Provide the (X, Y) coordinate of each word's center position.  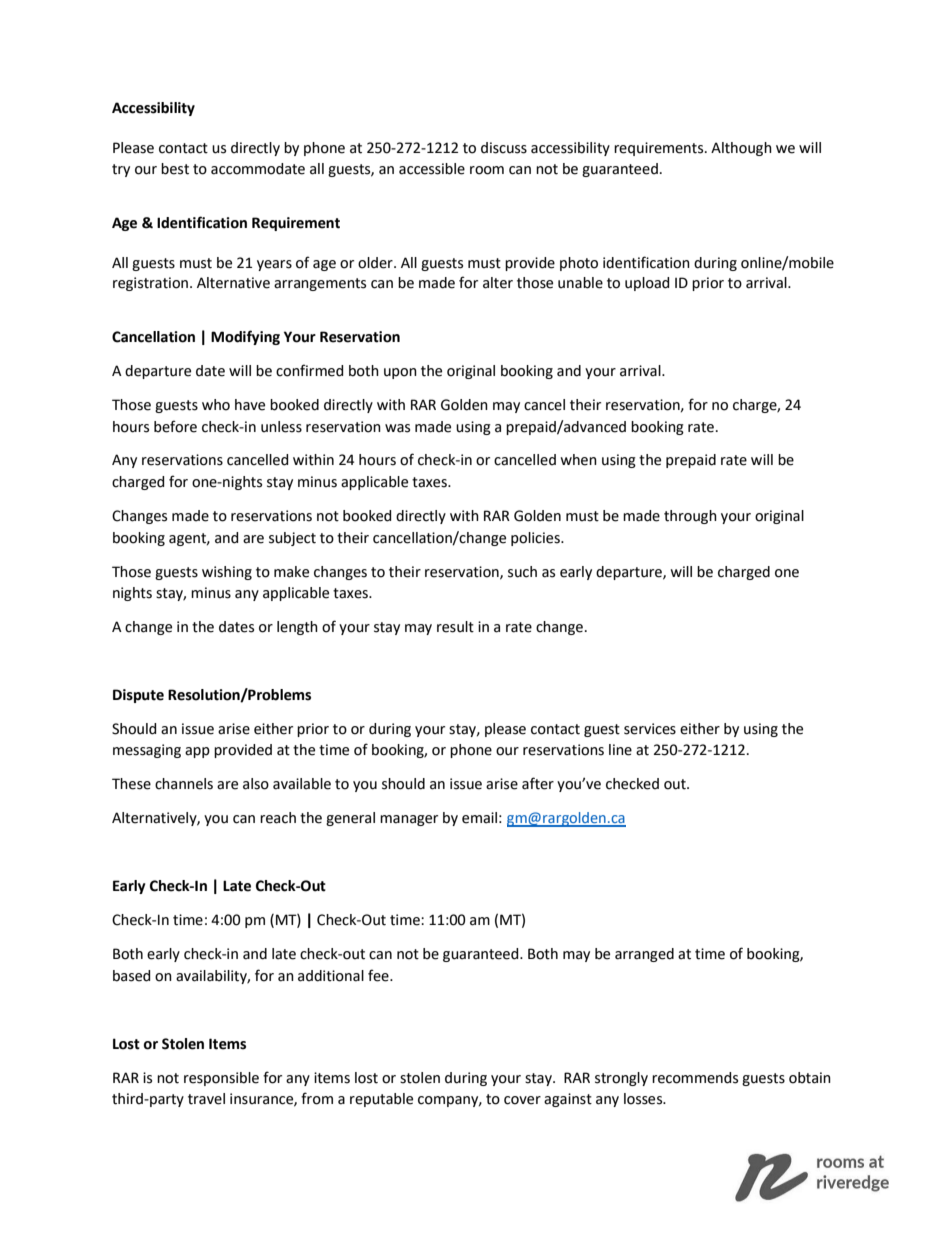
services (650, 729)
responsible (221, 1079)
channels (184, 784)
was (397, 428)
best (175, 169)
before (175, 426)
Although (741, 149)
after (538, 783)
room (487, 170)
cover (522, 1100)
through (690, 517)
